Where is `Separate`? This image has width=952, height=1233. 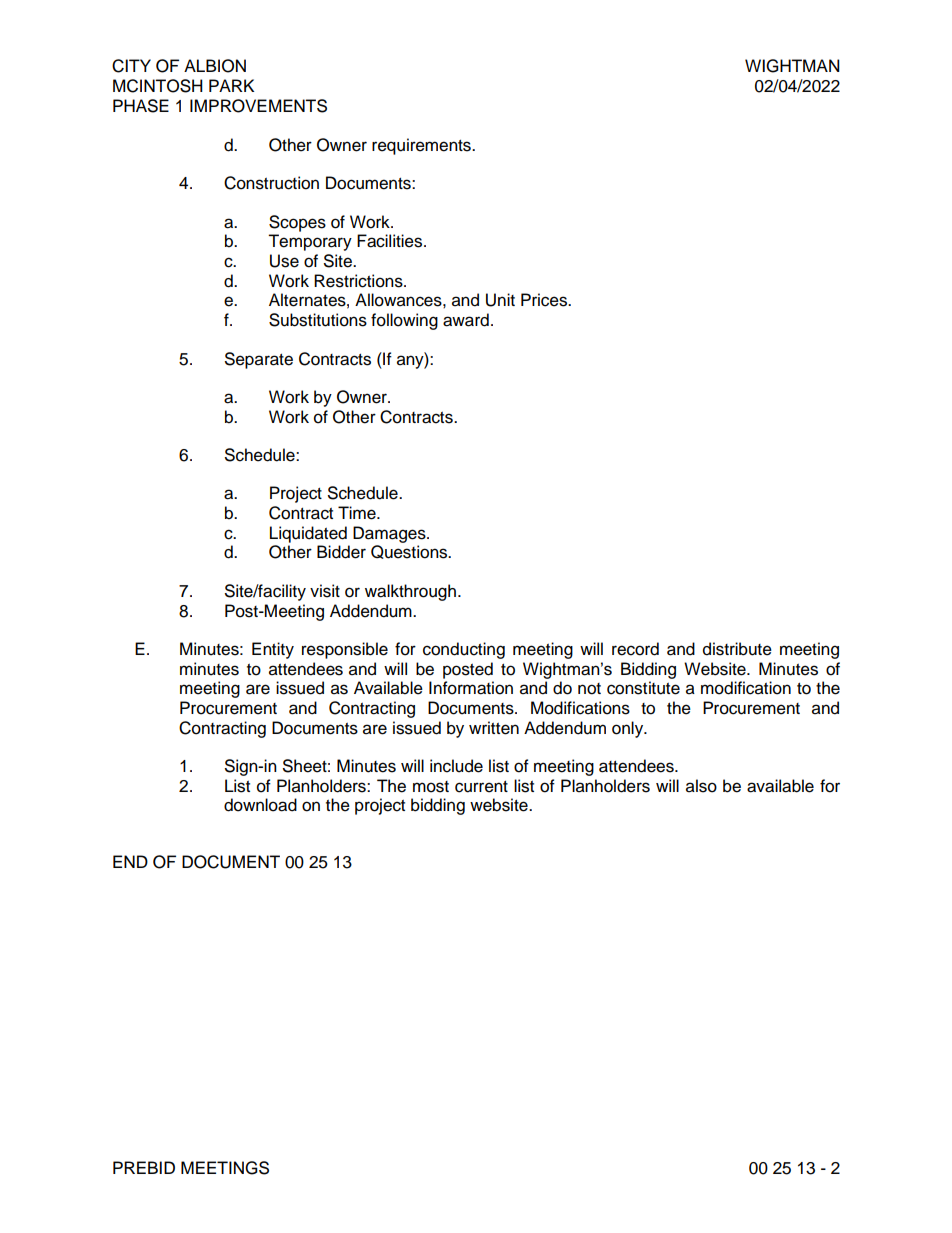
Separate is located at coordinates (259, 360).
